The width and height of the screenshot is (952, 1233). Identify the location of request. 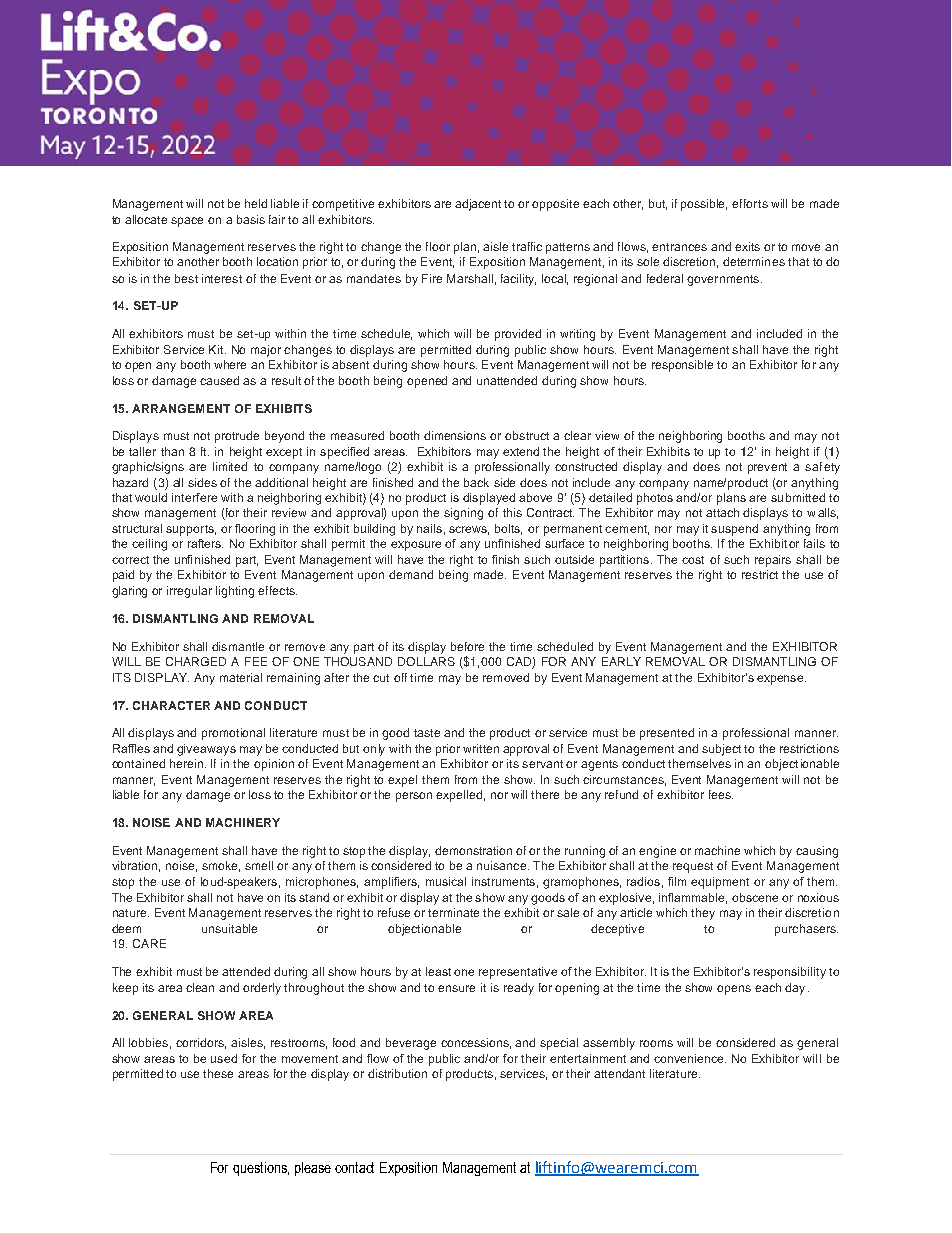
(693, 867).
